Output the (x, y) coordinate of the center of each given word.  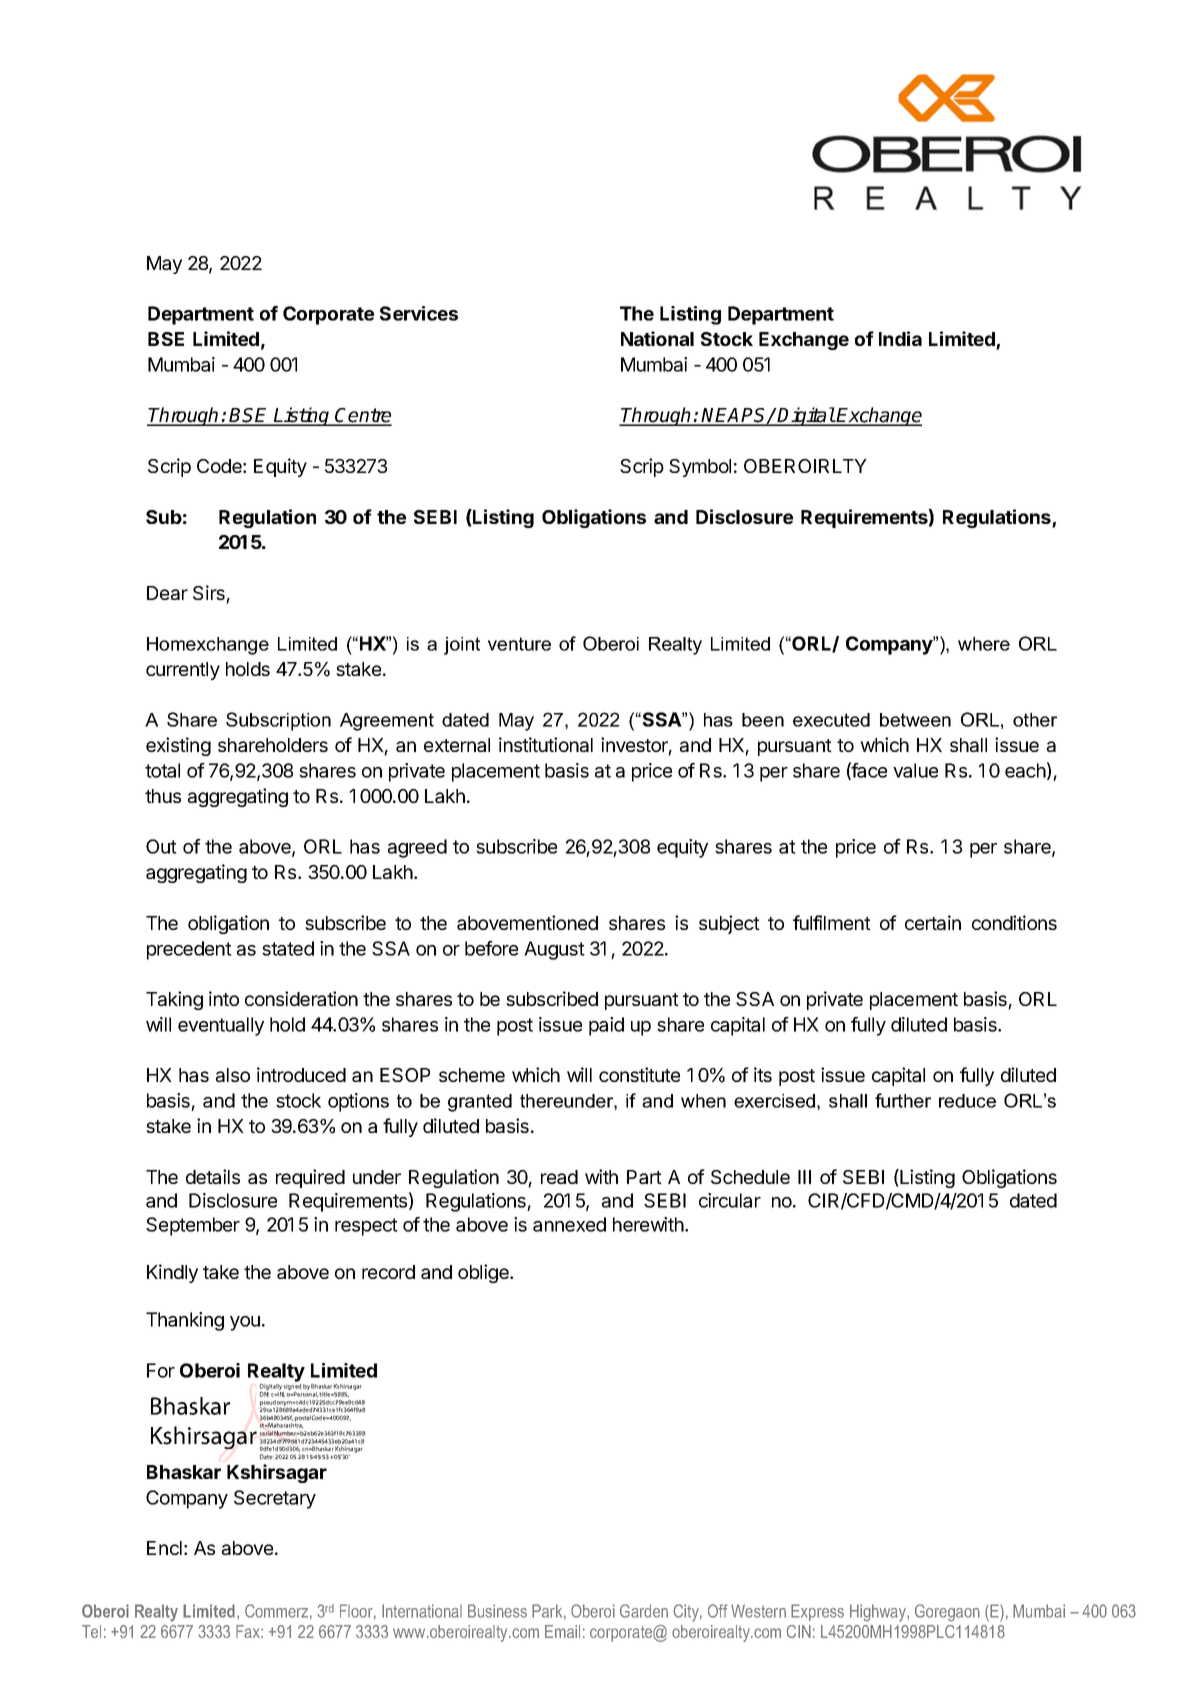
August (554, 950)
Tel (91, 1631)
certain (933, 922)
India (900, 338)
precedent (189, 950)
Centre (363, 416)
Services (419, 313)
